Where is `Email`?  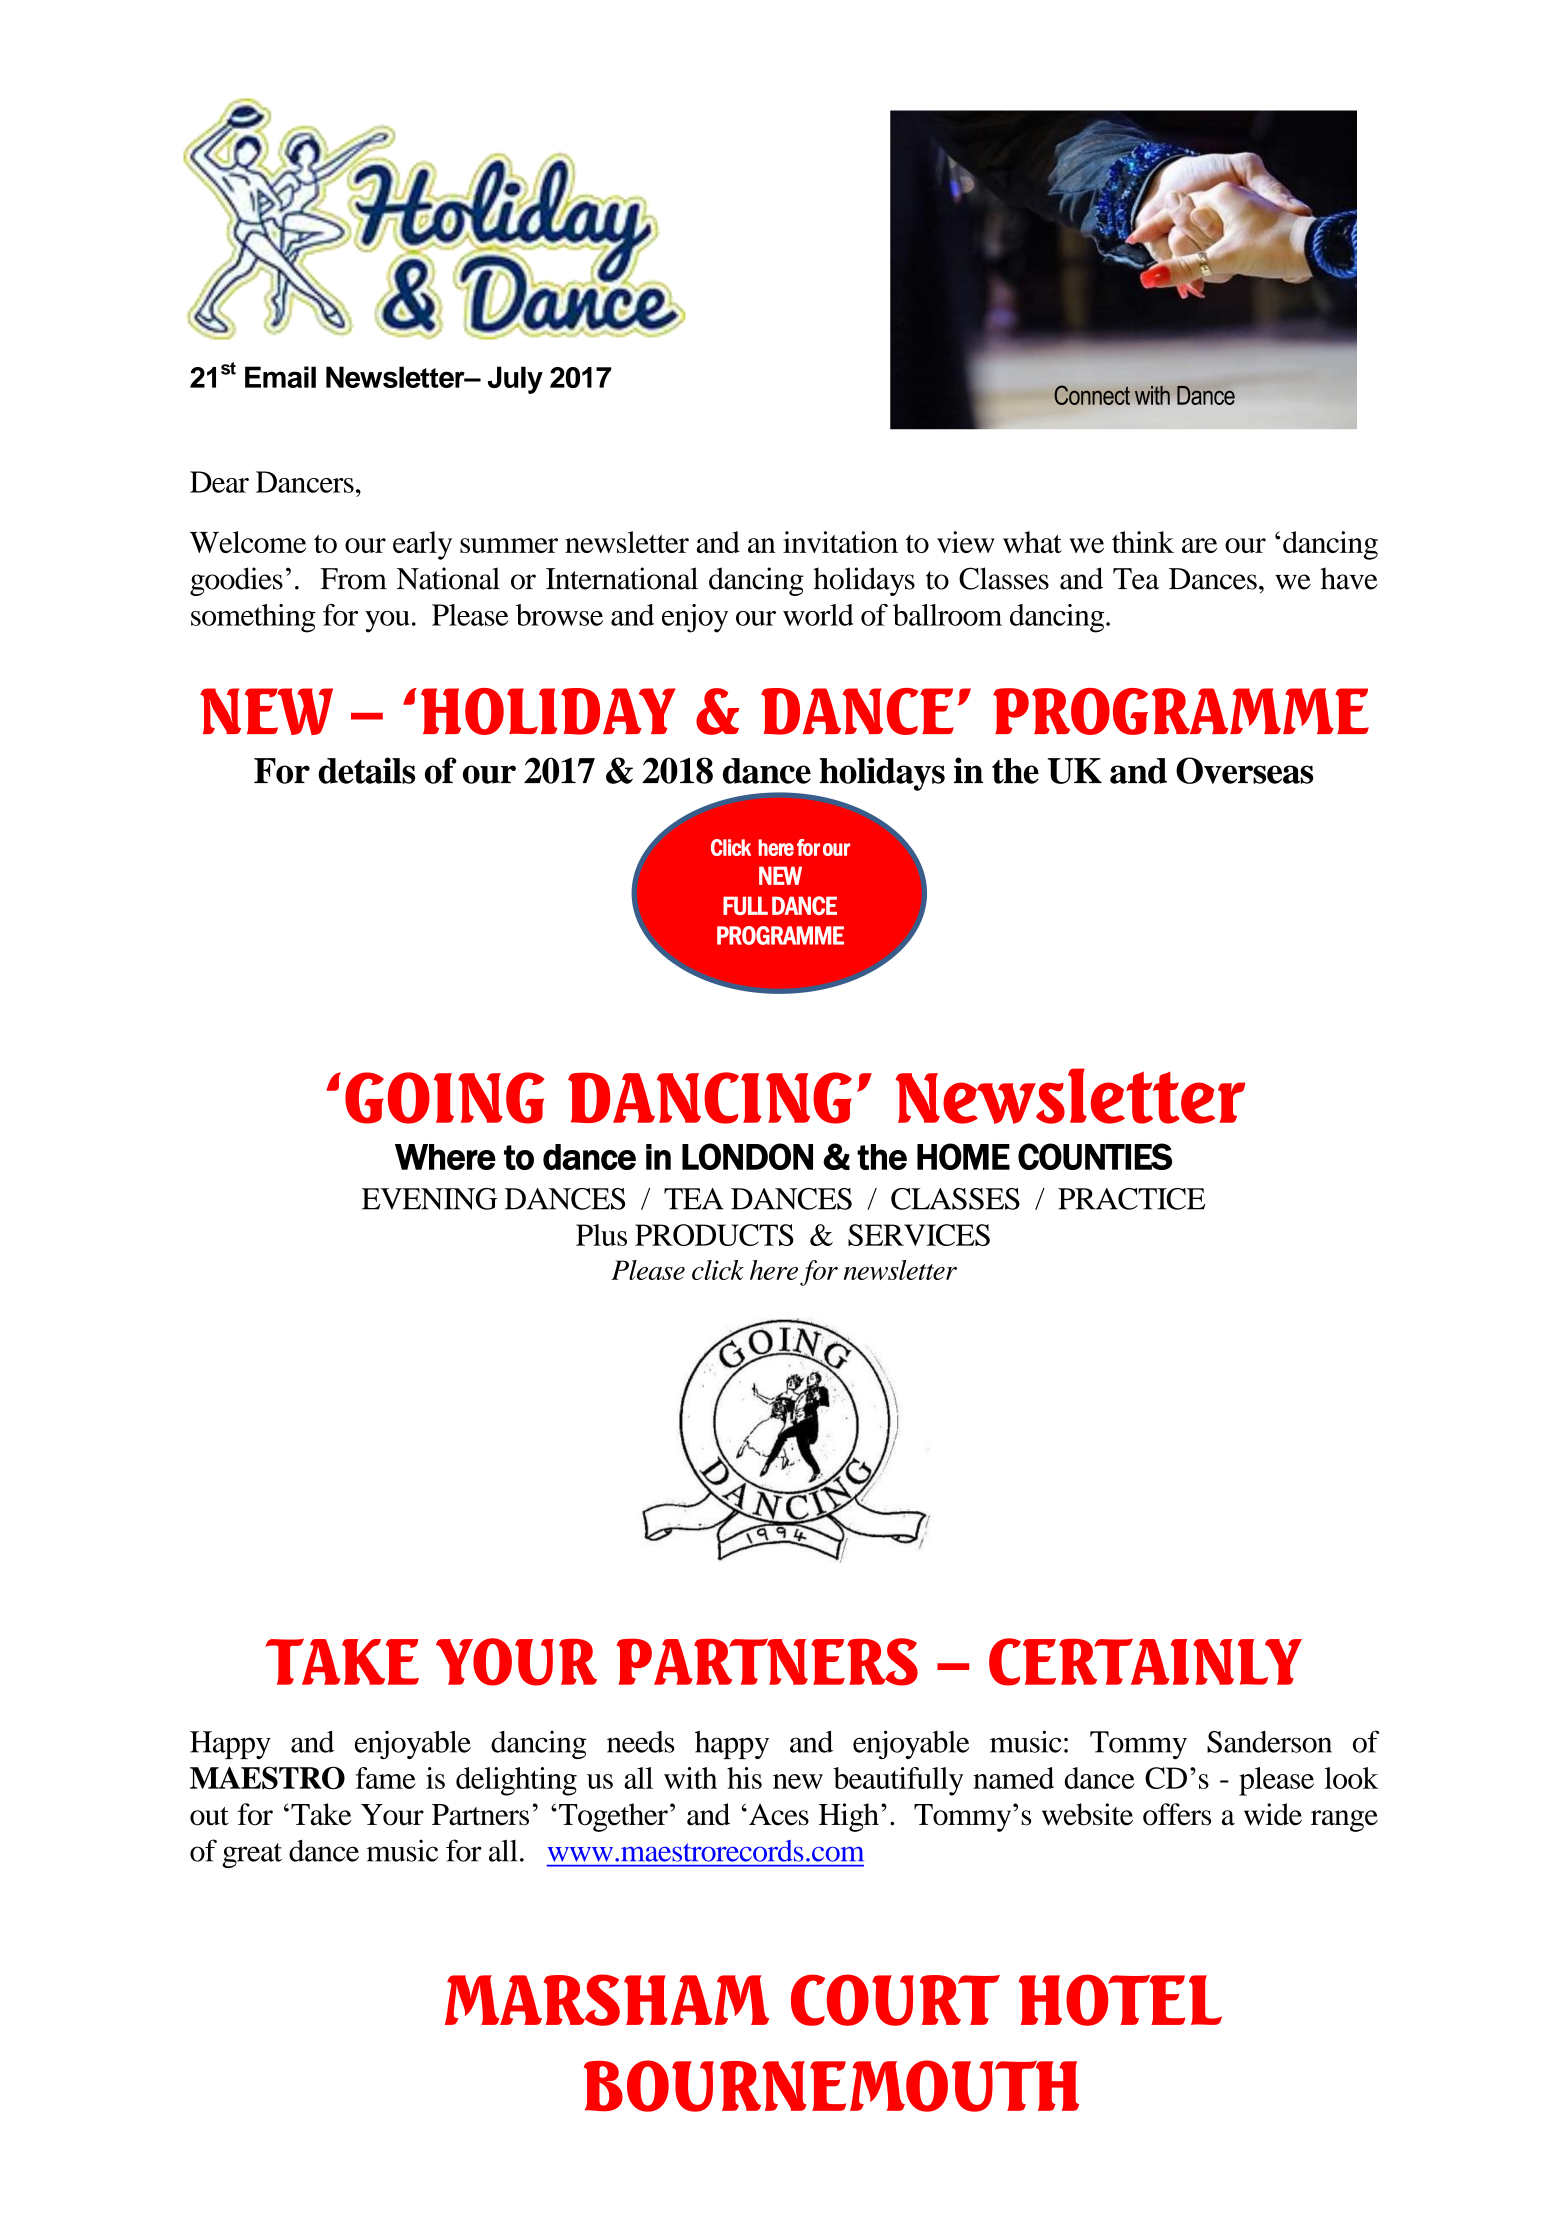 Email is located at coordinates (280, 377).
